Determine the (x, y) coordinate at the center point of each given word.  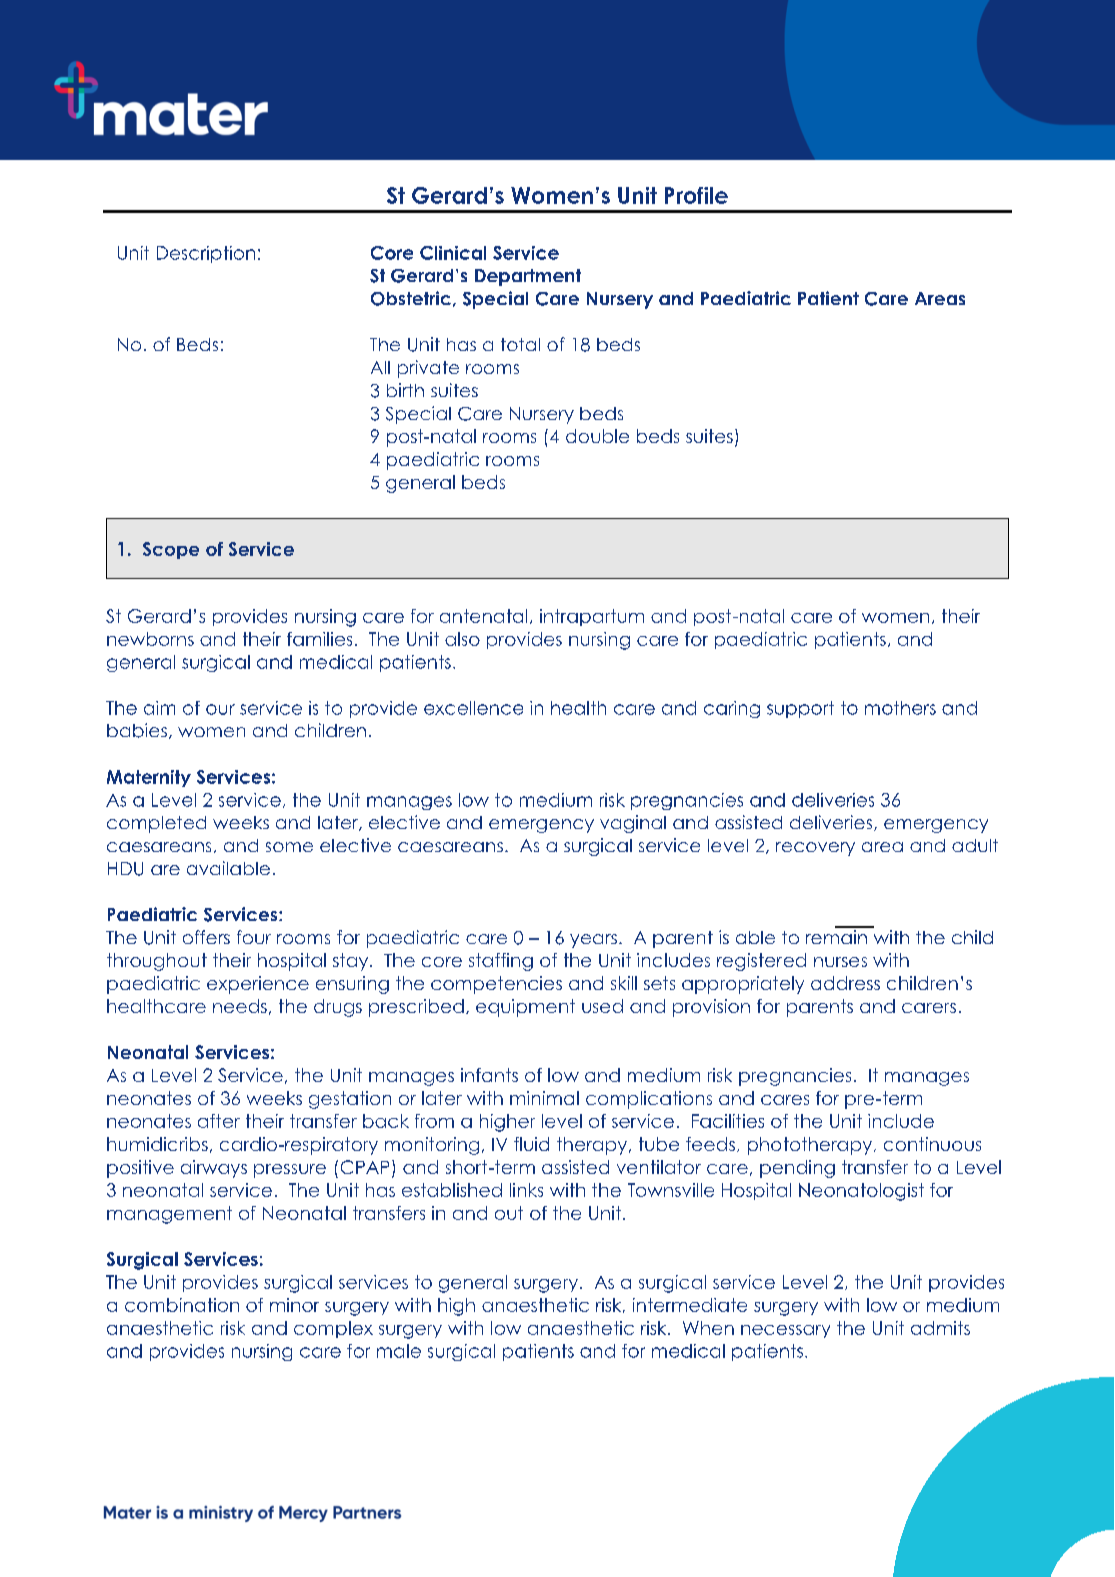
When (708, 1328)
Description (206, 254)
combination (182, 1305)
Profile (696, 195)
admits (940, 1328)
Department (528, 277)
